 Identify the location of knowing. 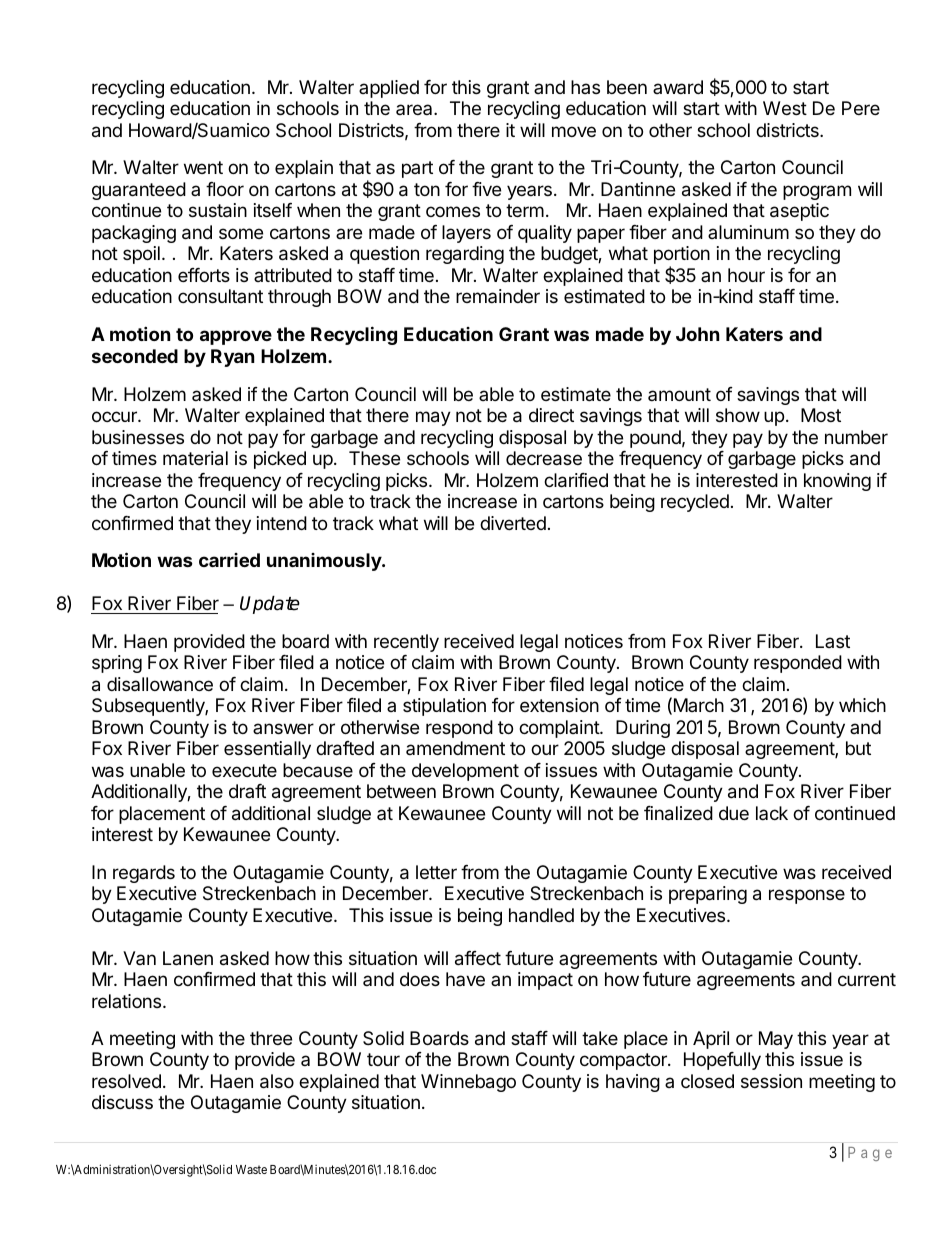
(837, 482).
